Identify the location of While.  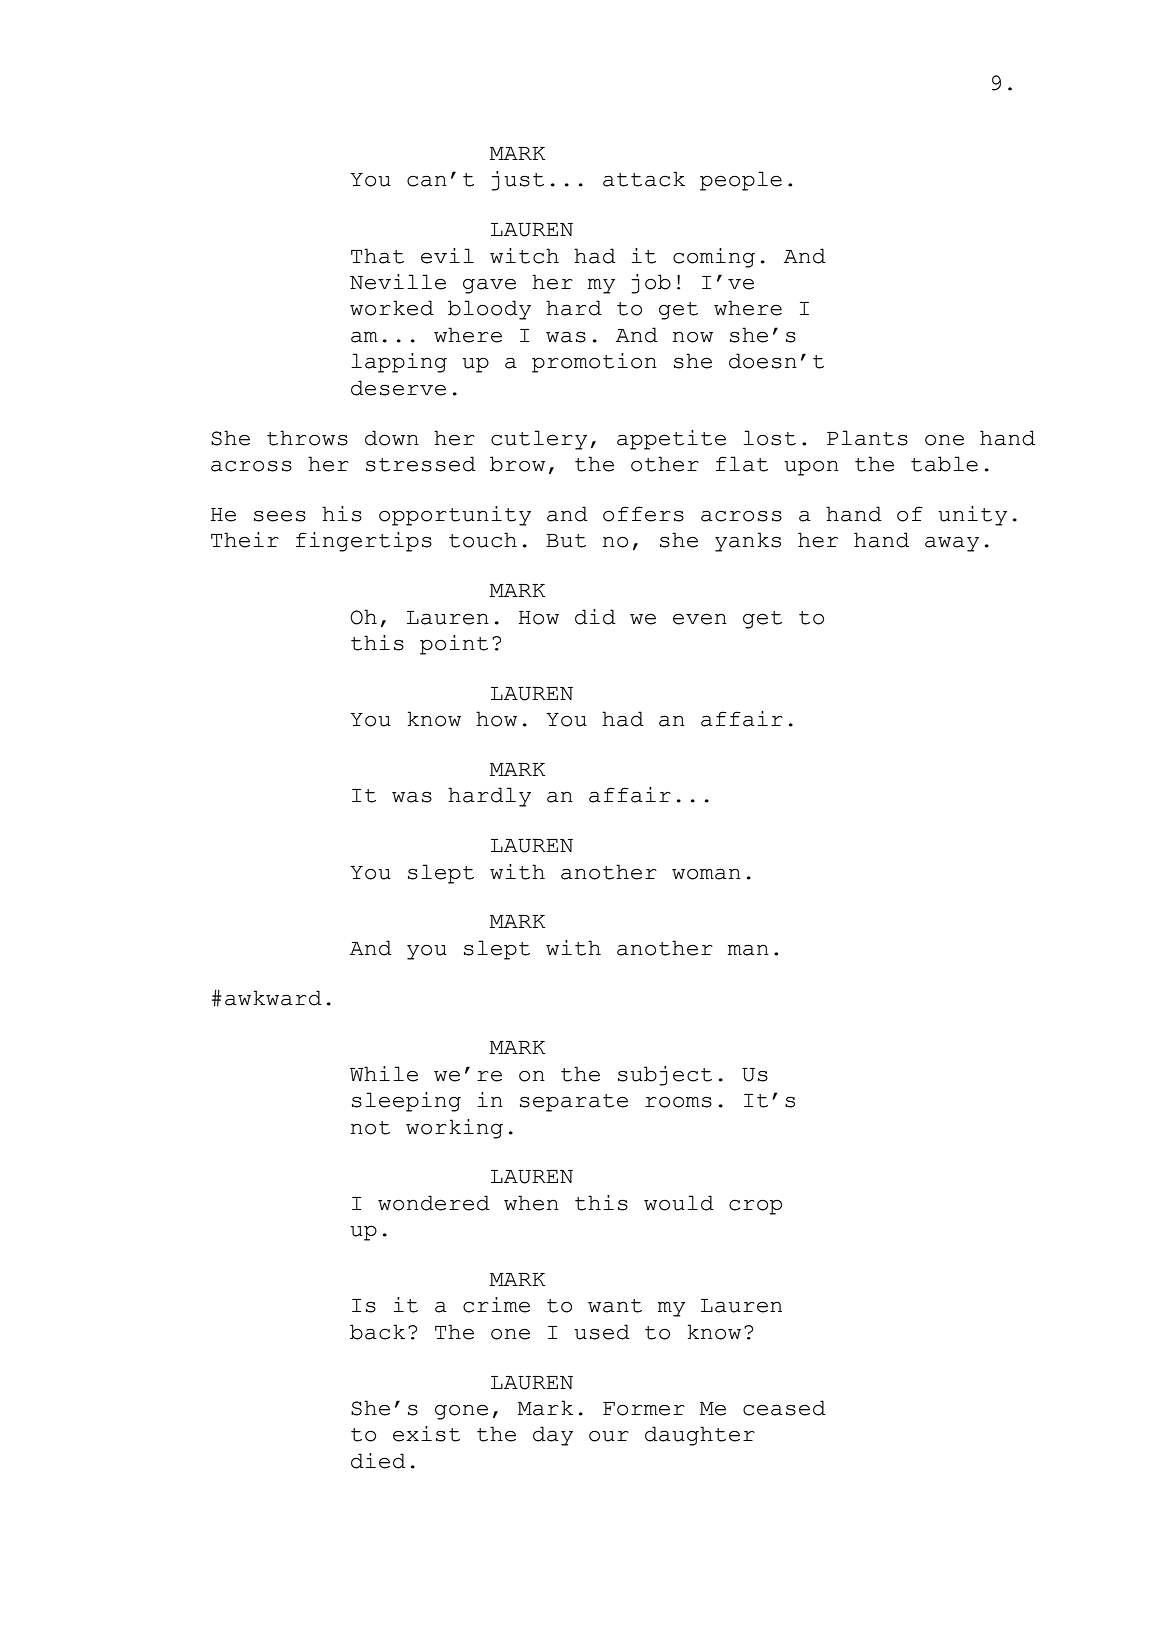
(384, 1074).
